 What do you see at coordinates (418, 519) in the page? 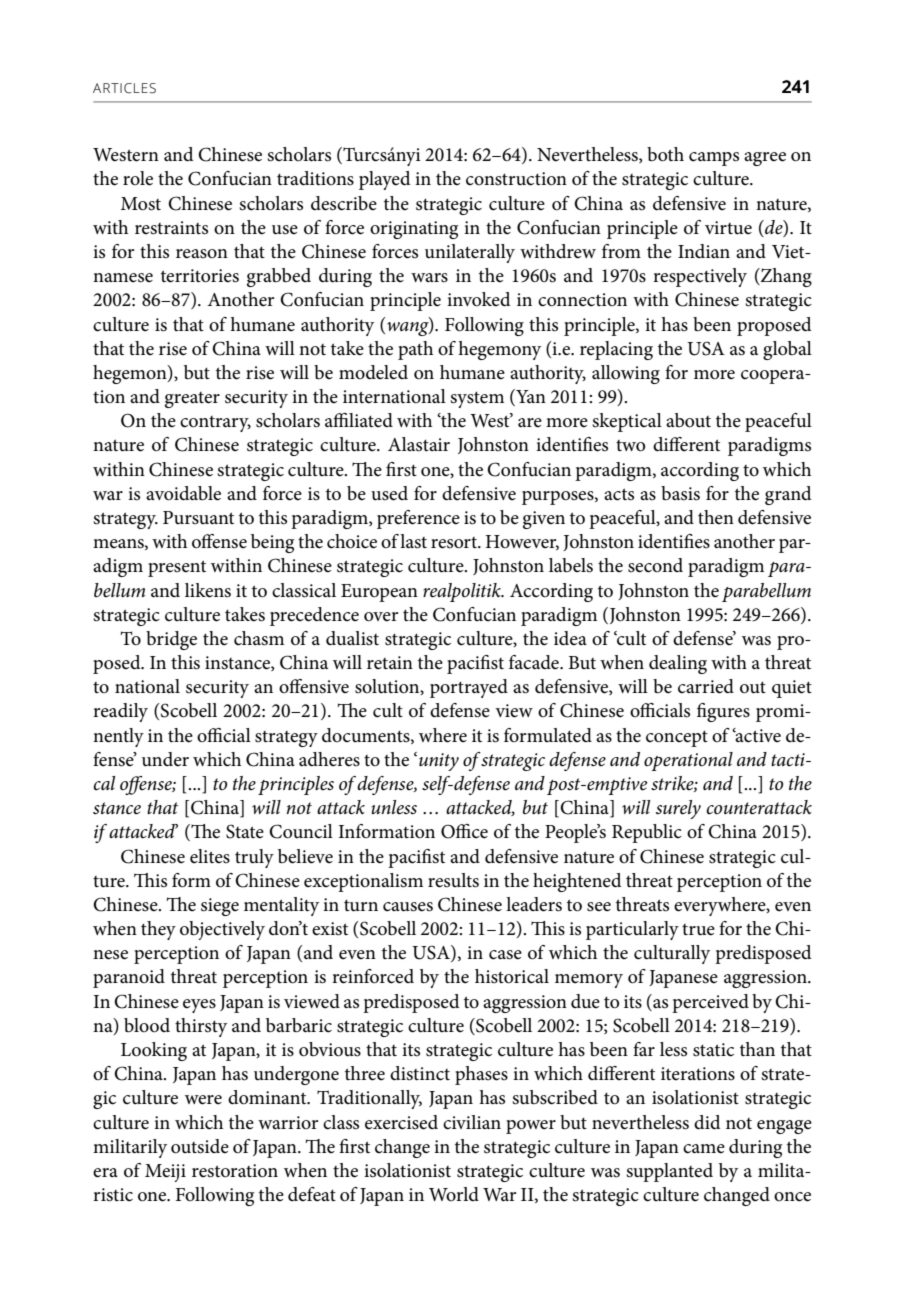
I see `preference` at bounding box center [418, 519].
